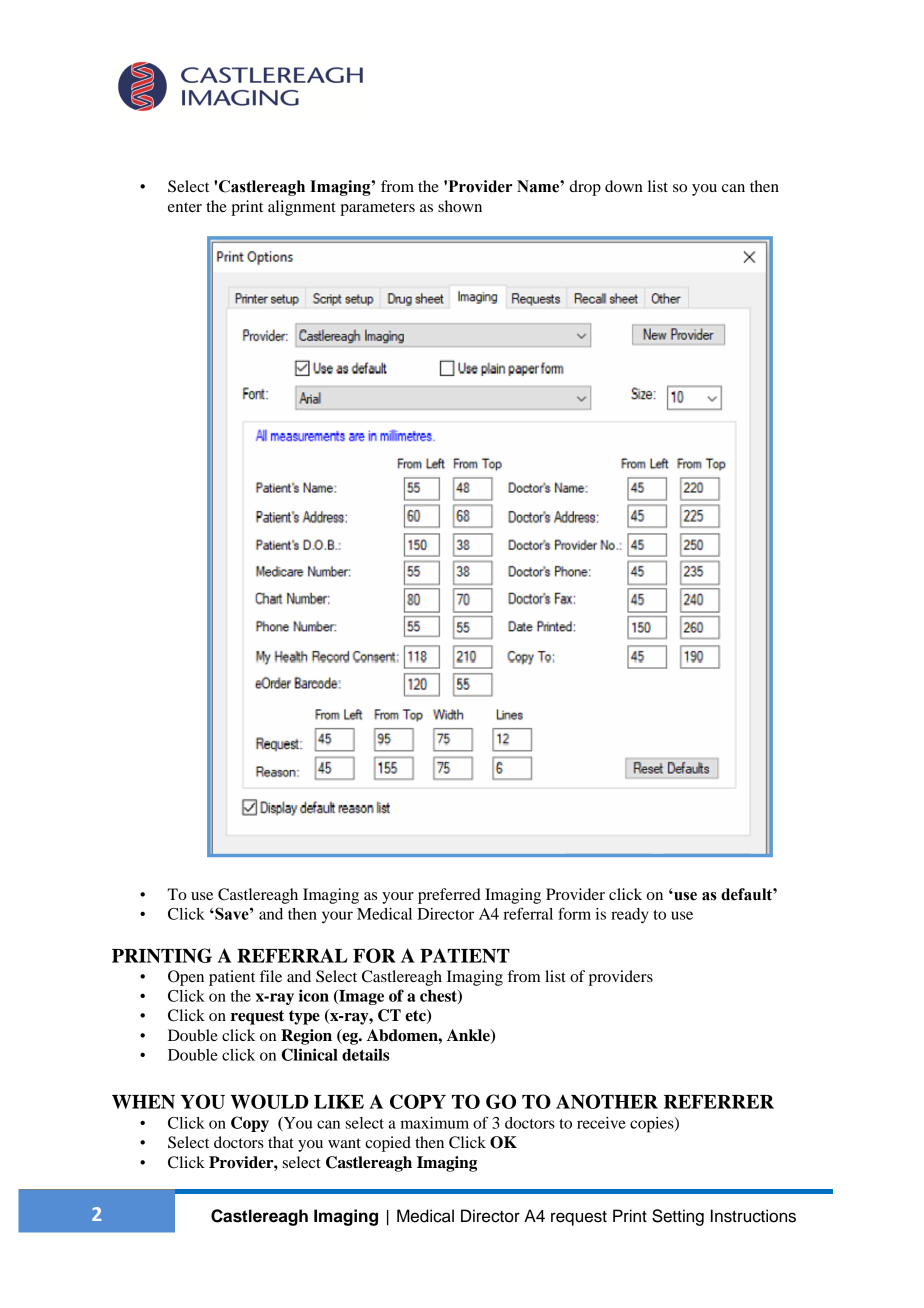  I want to click on maximum, so click(434, 1123).
